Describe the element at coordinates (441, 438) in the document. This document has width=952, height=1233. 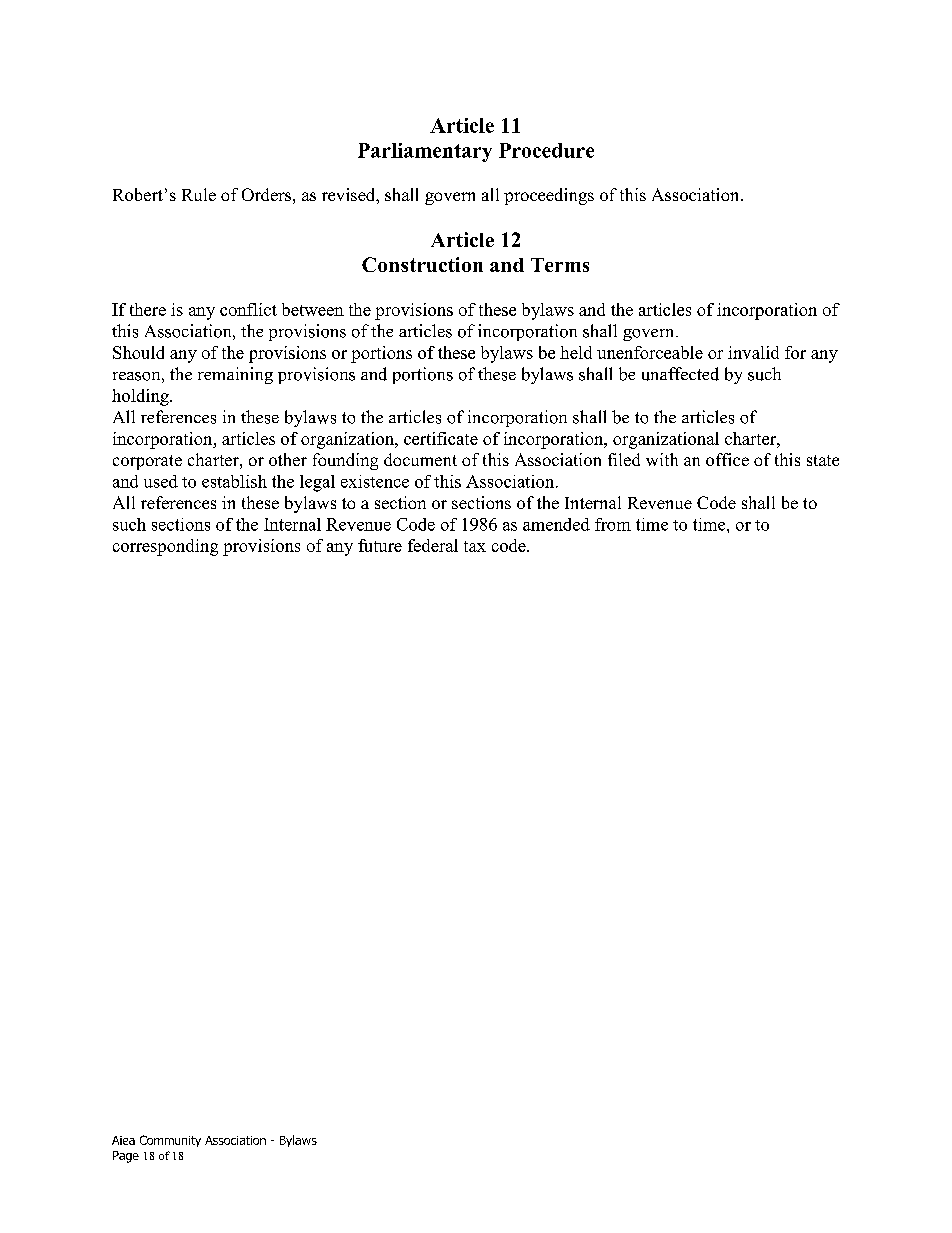
I see `certificate` at that location.
